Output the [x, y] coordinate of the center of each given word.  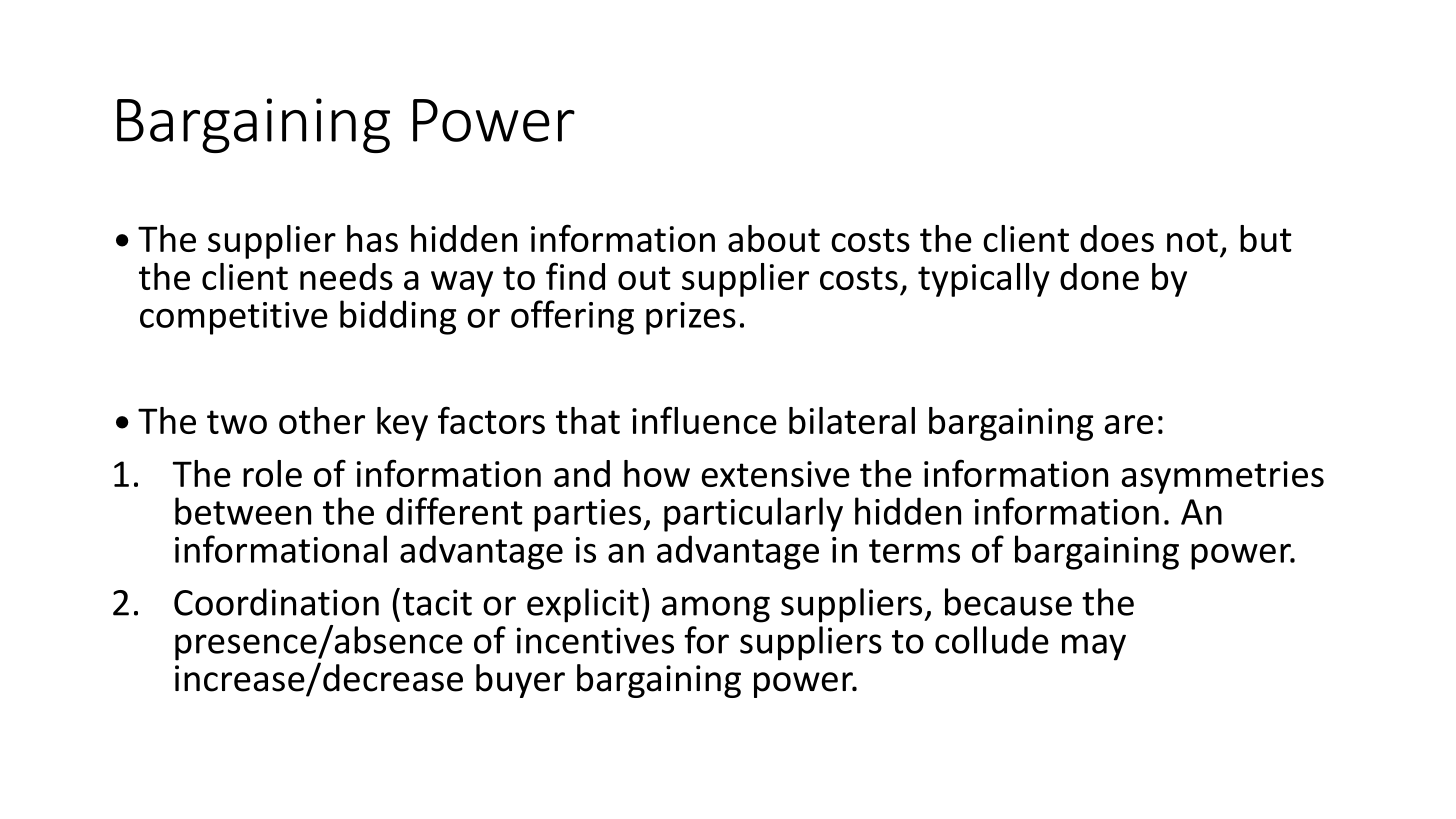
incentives [595, 640]
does [1117, 238]
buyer [520, 681]
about [774, 238]
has [372, 238]
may [1094, 647]
